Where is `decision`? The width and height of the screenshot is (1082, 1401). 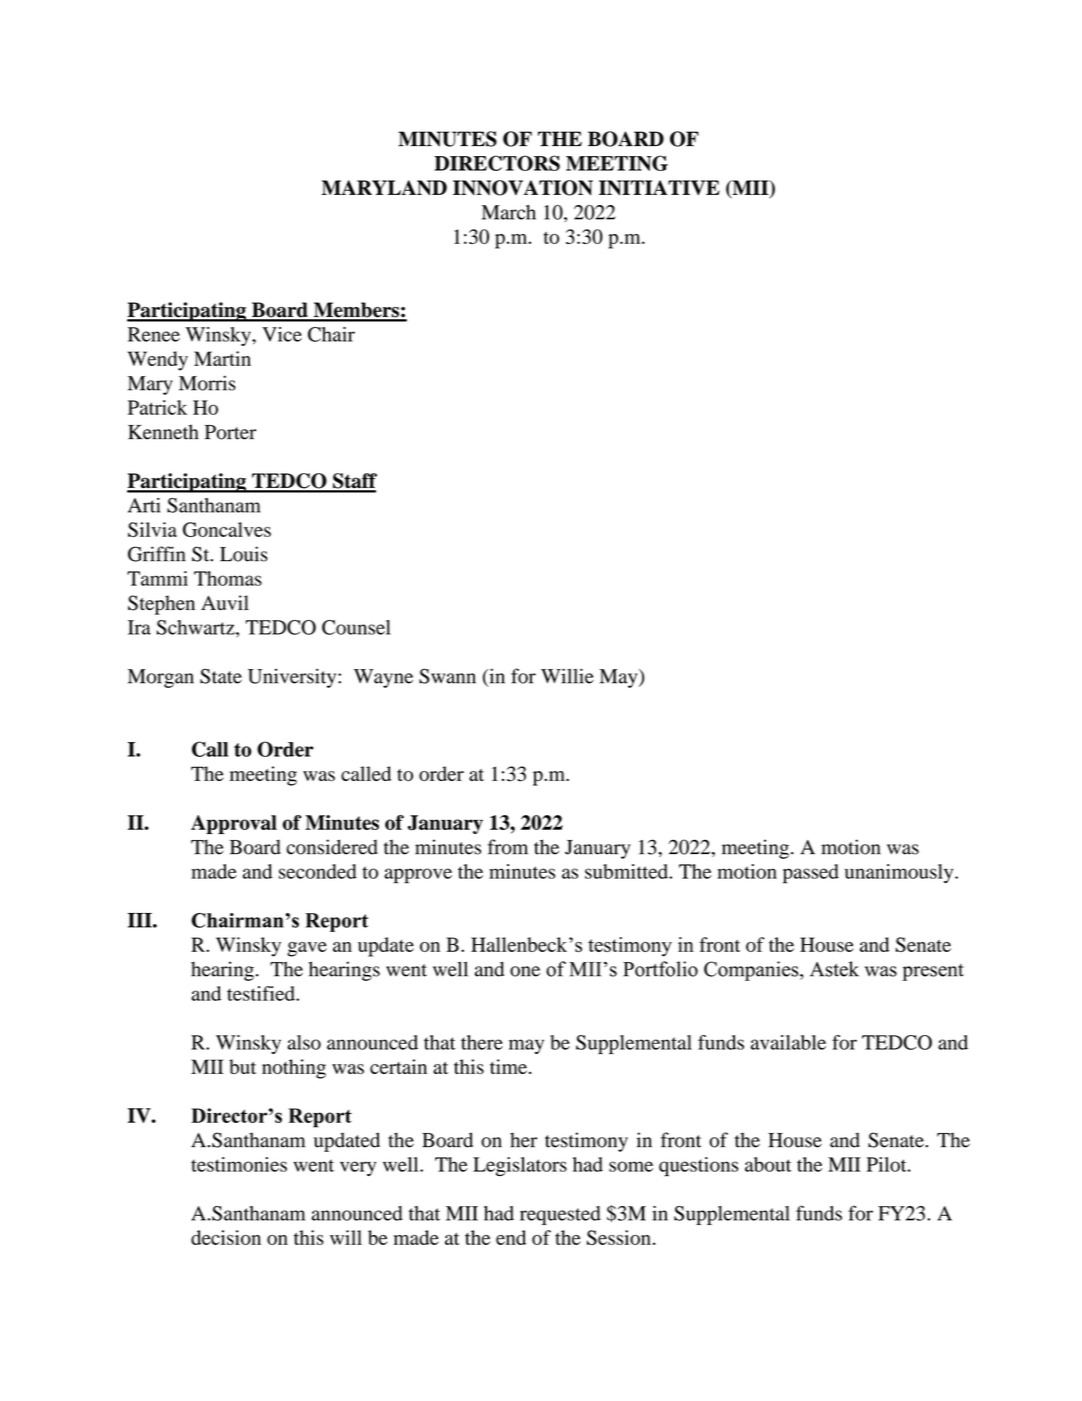
decision is located at coordinates (226, 1237).
